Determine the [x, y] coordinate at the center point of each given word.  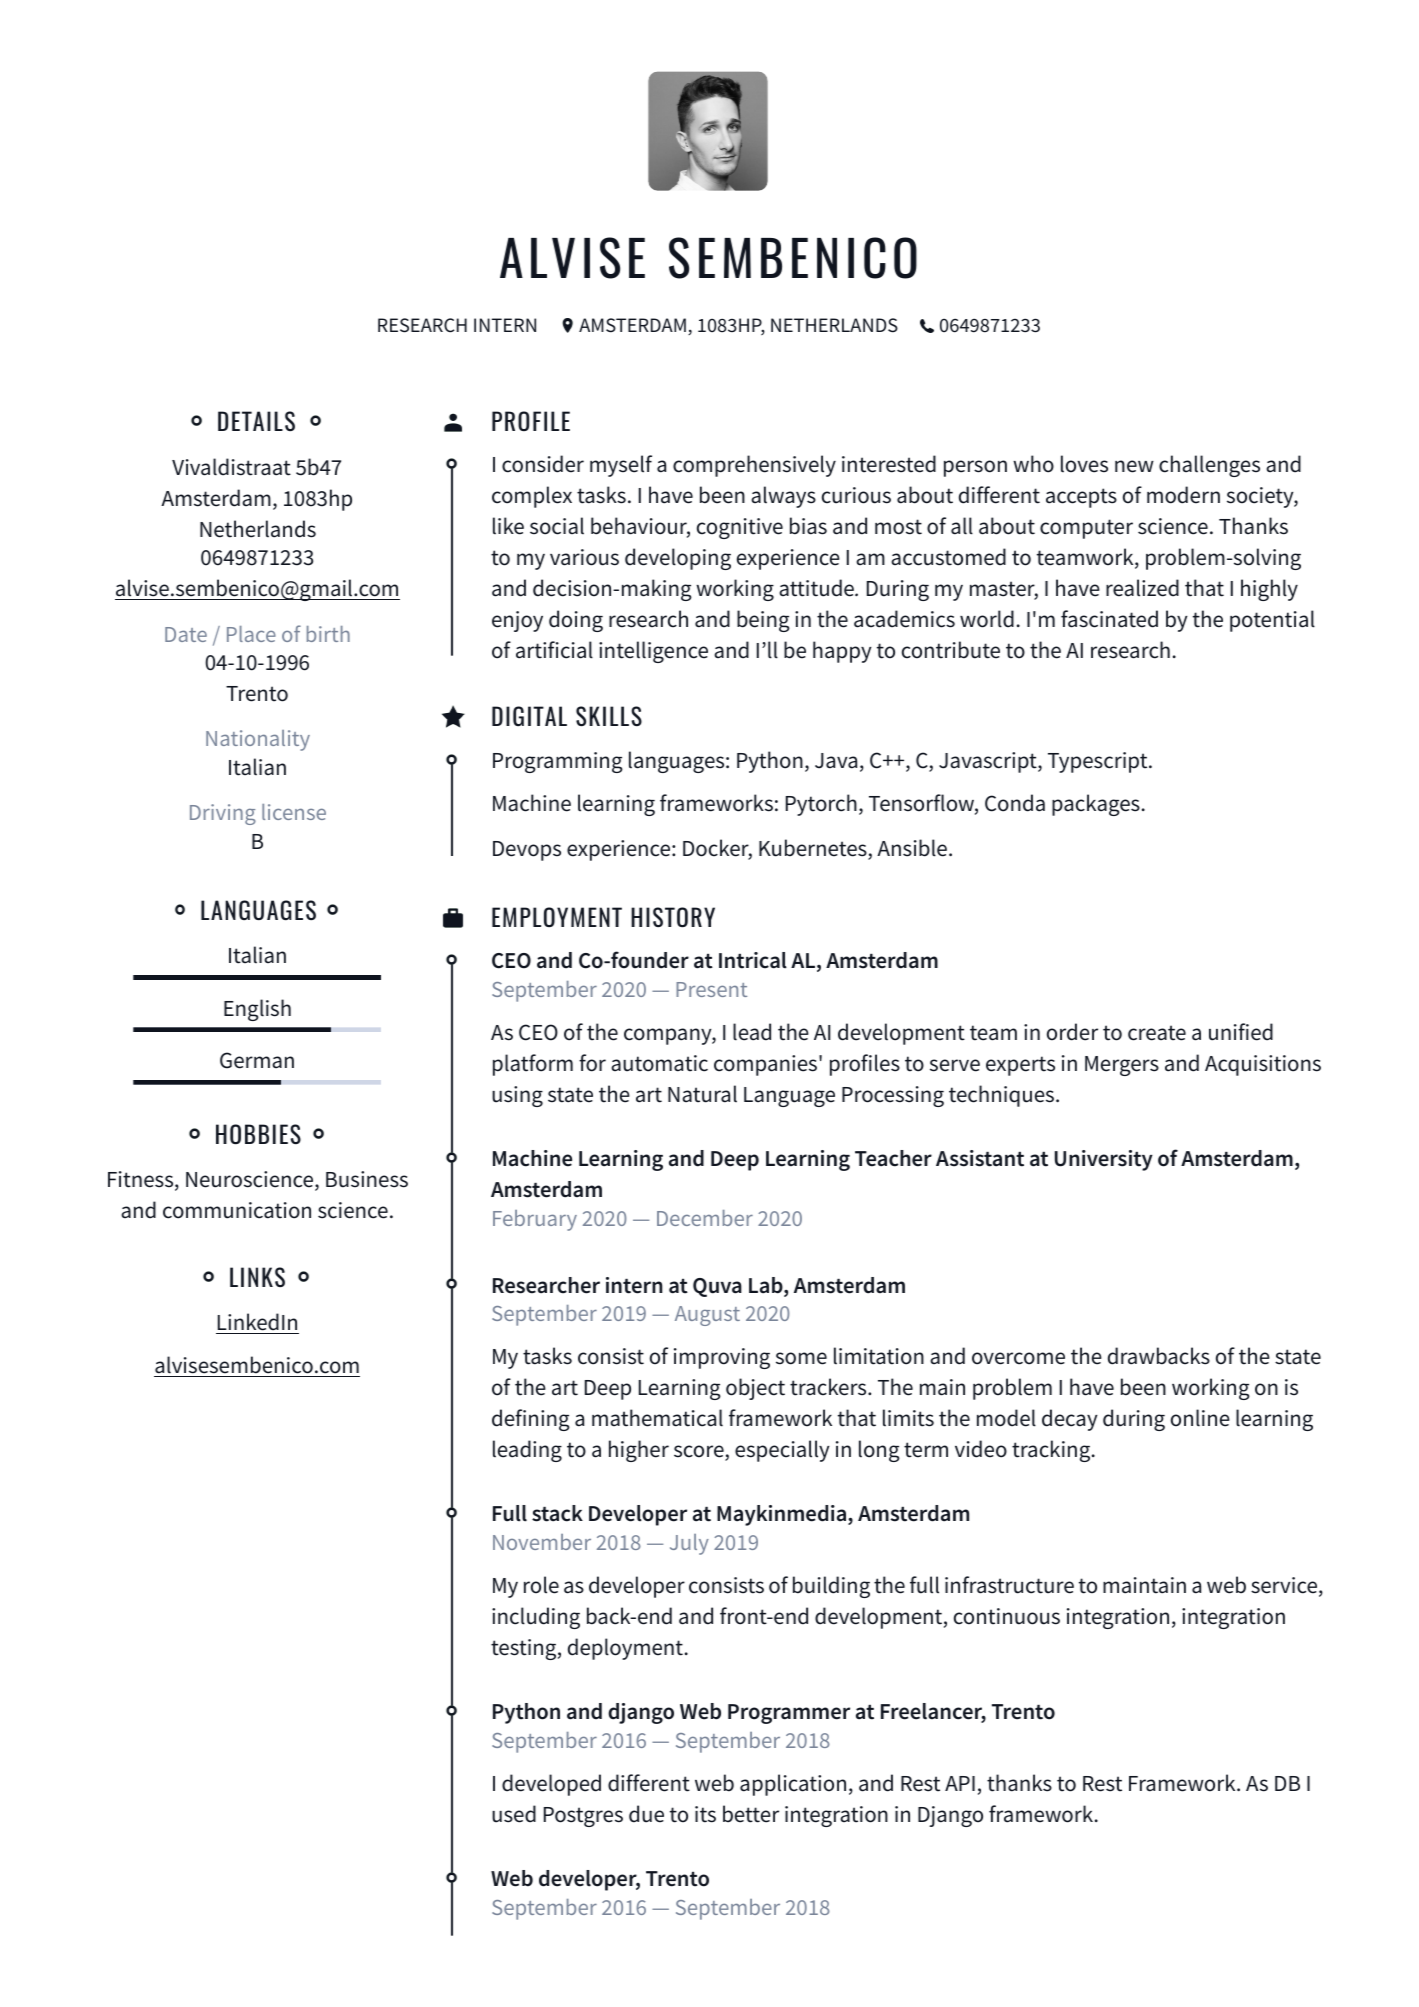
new [1134, 466]
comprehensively [754, 466]
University [1104, 1160]
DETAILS [256, 421]
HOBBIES [258, 1134]
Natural [702, 1094]
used [514, 1814]
